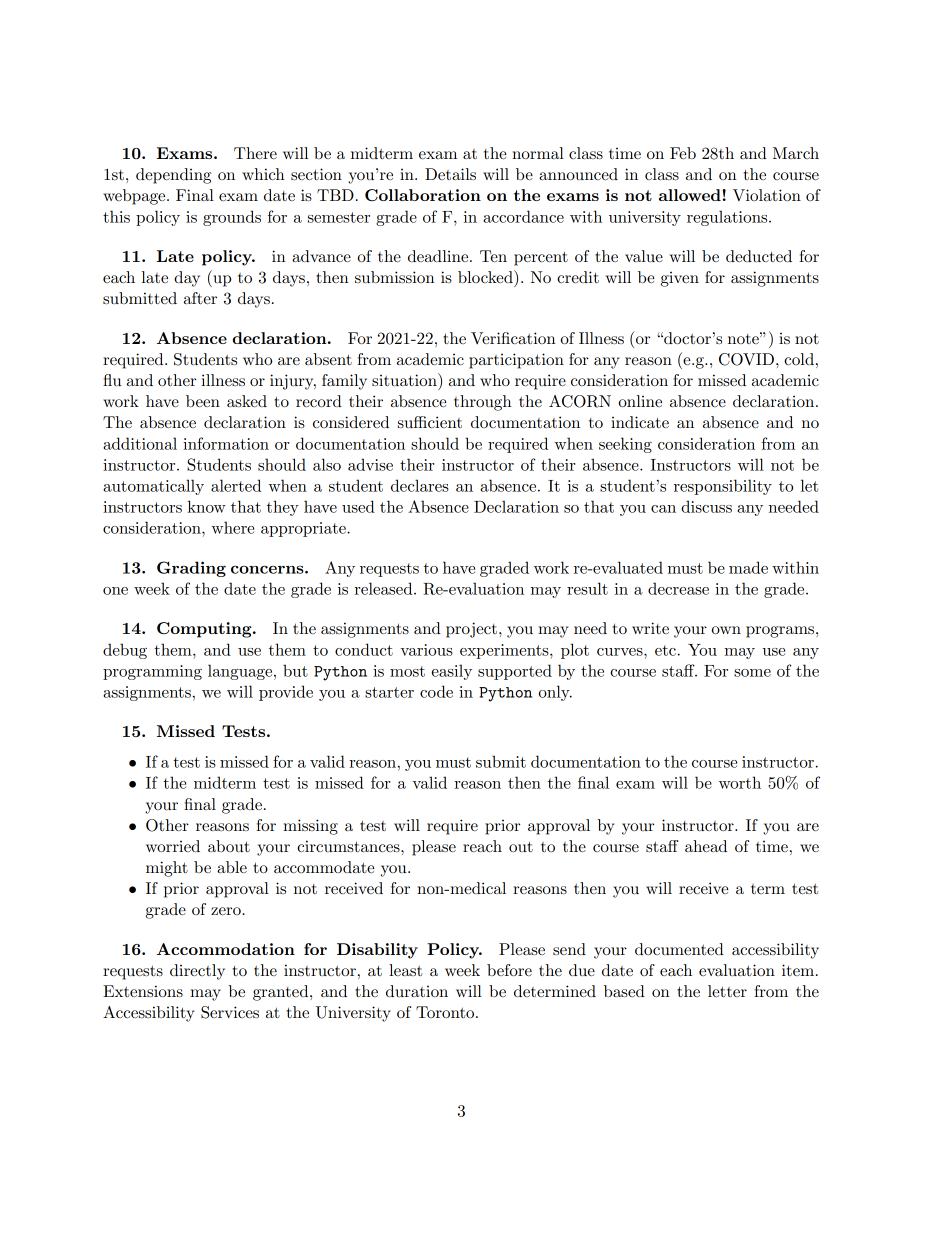  Describe the element at coordinates (191, 569) in the screenshot. I see `Grading` at that location.
